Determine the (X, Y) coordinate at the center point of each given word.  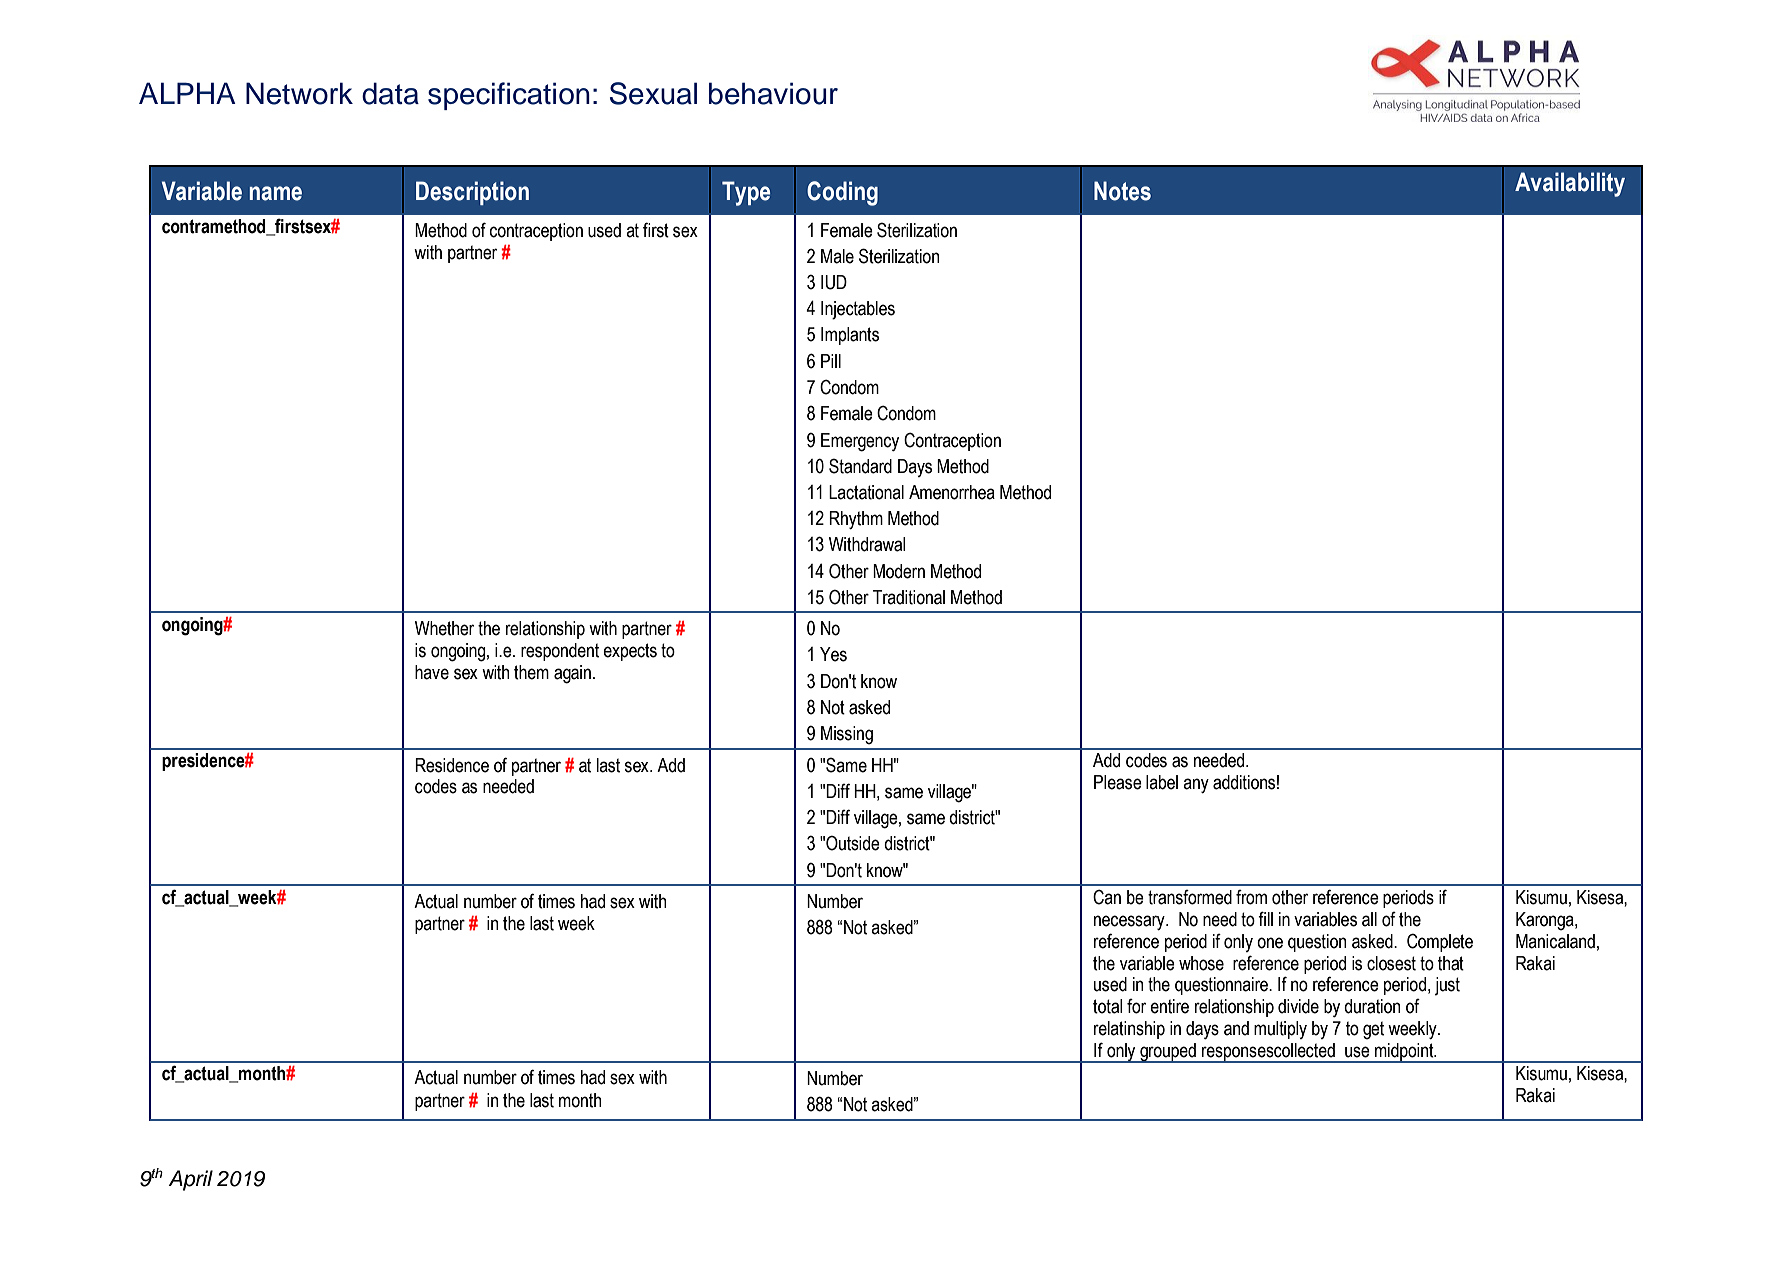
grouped (1168, 1053)
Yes (833, 654)
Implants (850, 336)
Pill (831, 361)
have (432, 672)
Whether (444, 628)
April (190, 1180)
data (390, 93)
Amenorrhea (952, 492)
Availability (1570, 184)
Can (1107, 897)
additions (1244, 782)
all (1369, 919)
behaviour (773, 93)
